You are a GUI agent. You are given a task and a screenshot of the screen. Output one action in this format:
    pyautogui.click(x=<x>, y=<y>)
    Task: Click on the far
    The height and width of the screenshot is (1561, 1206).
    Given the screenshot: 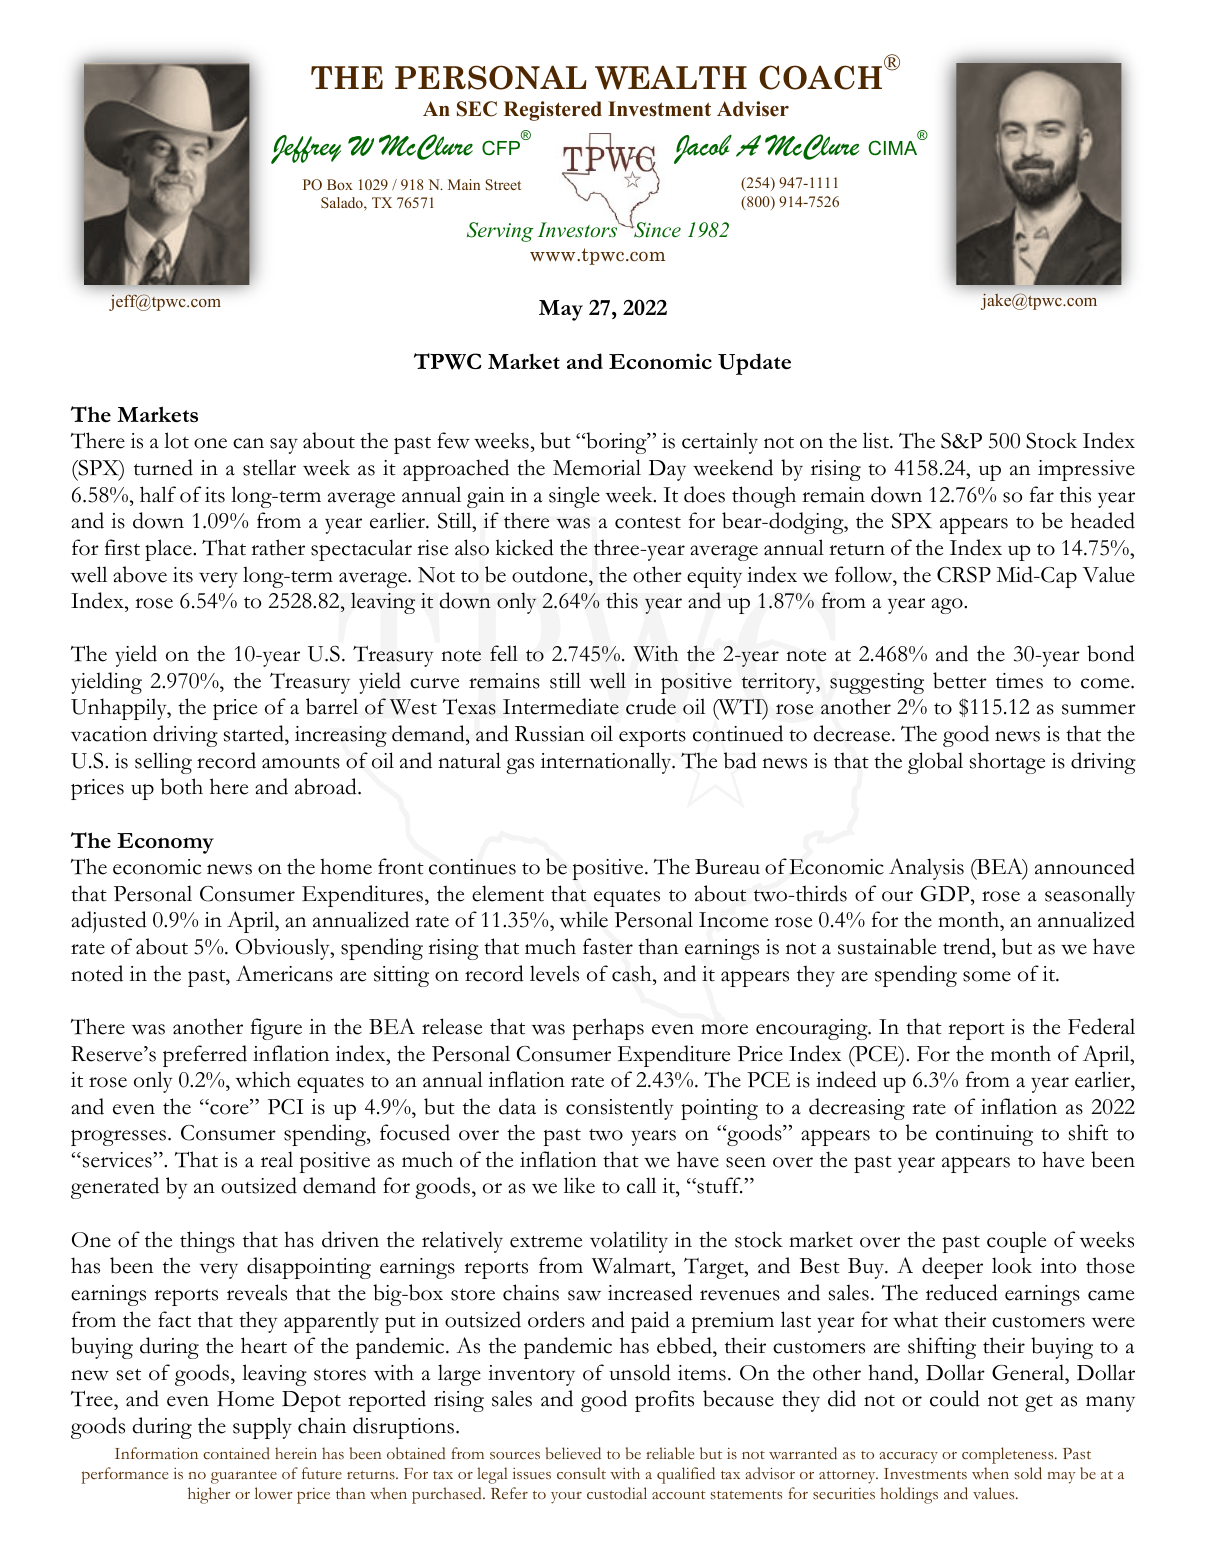 What is the action you would take?
    pyautogui.click(x=1042, y=494)
